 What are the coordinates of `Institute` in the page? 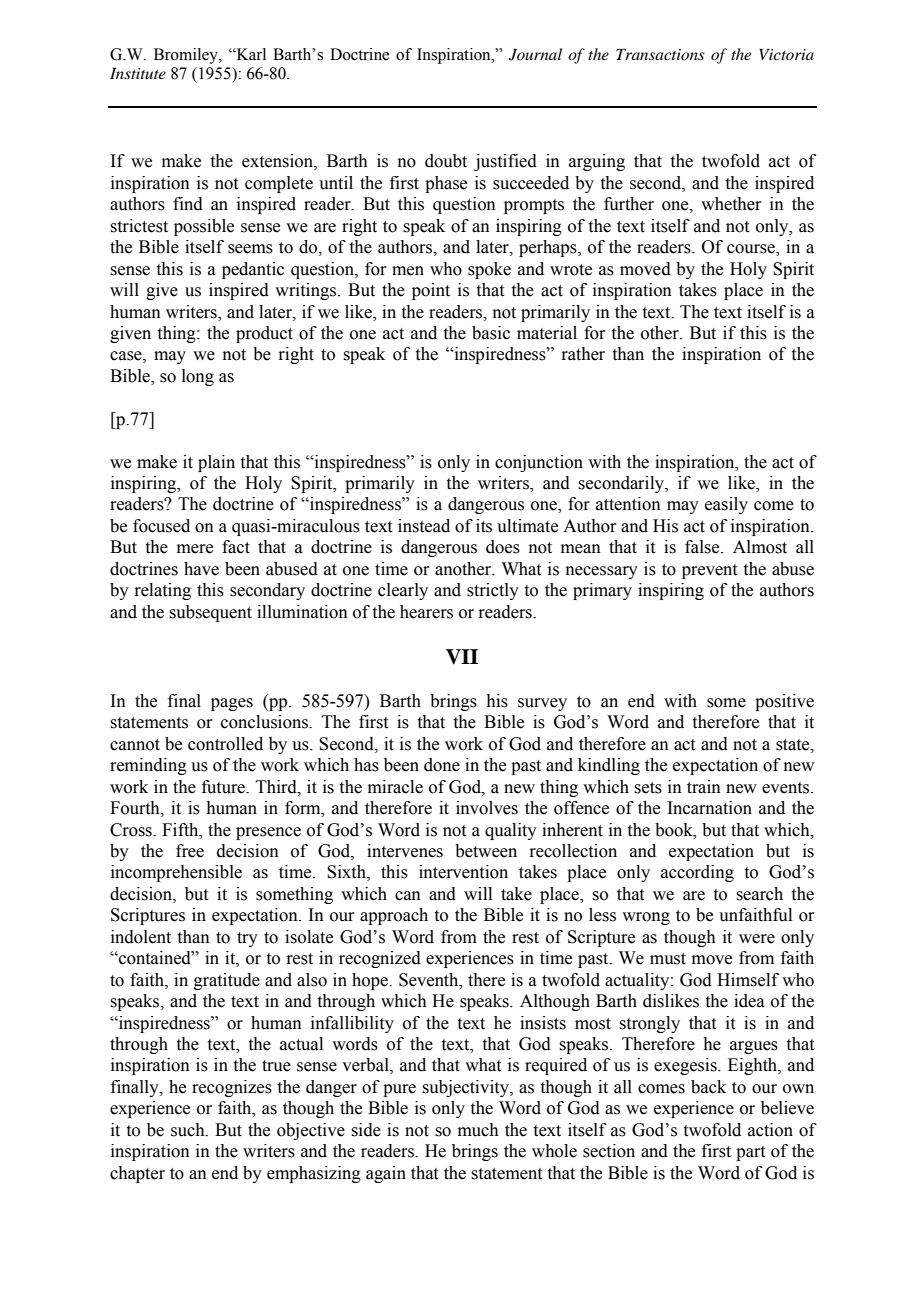 It's located at (138, 73).
